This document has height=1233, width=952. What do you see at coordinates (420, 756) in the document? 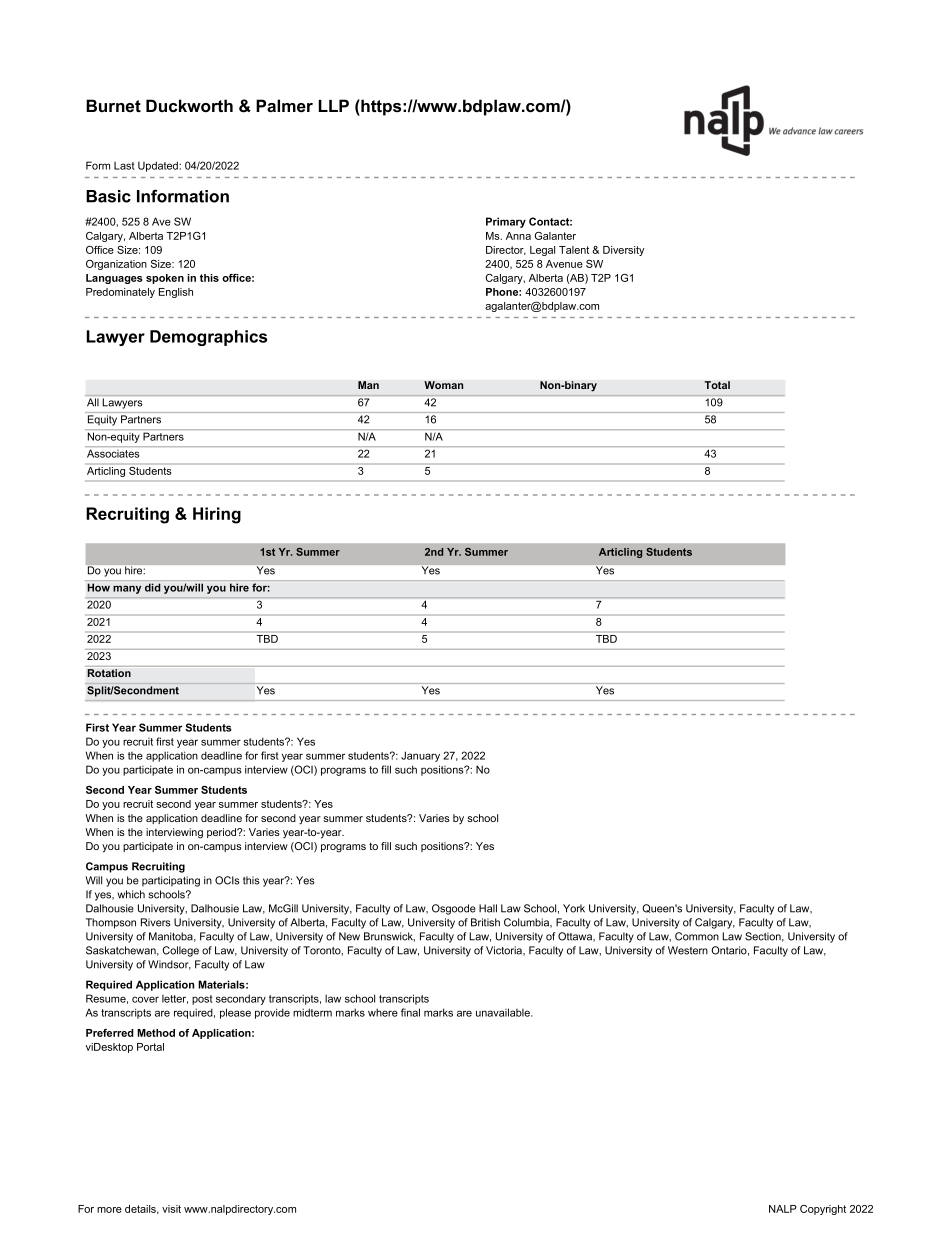
I see `January` at bounding box center [420, 756].
